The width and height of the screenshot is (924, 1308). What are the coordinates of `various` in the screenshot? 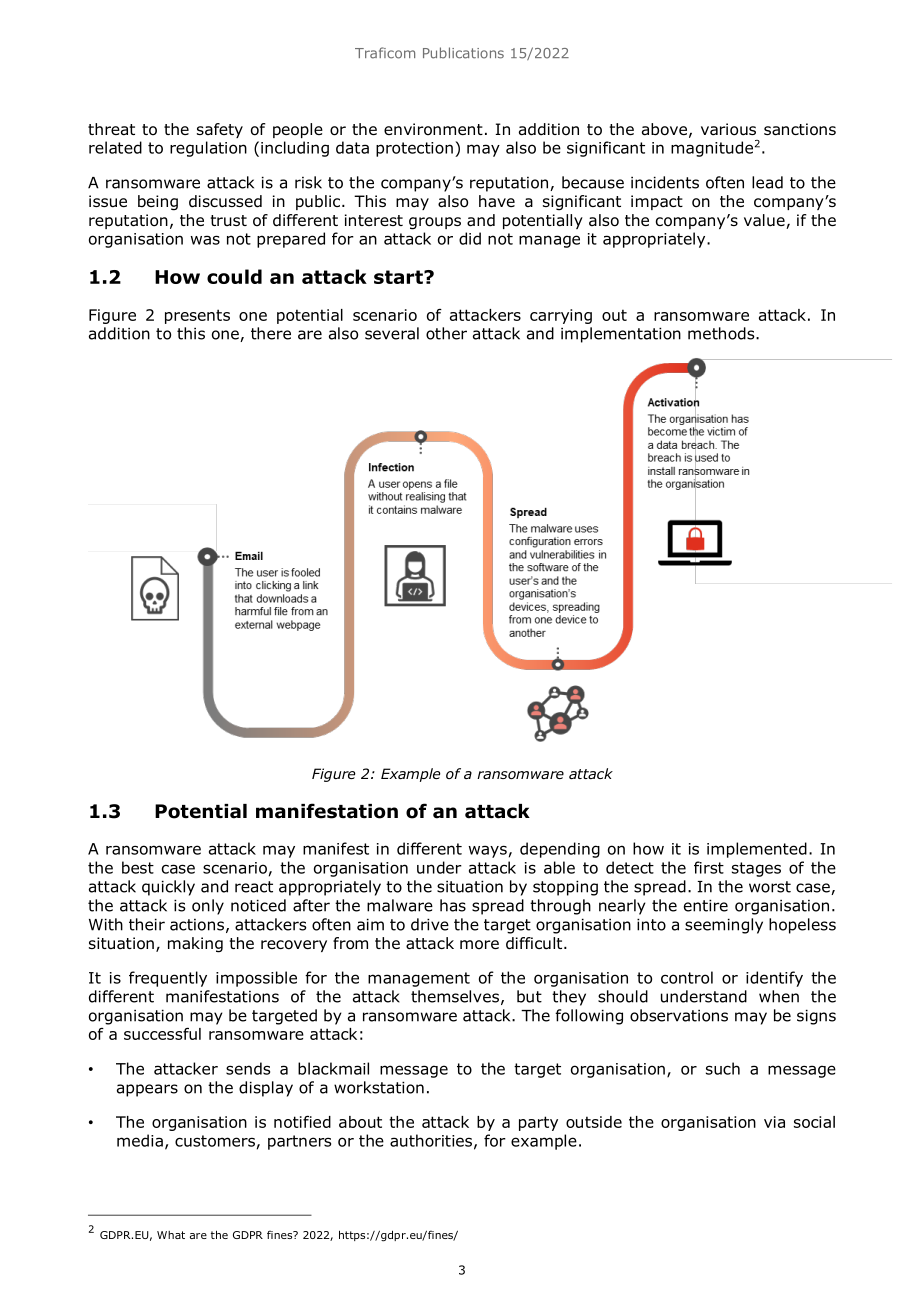 It's located at (728, 129).
